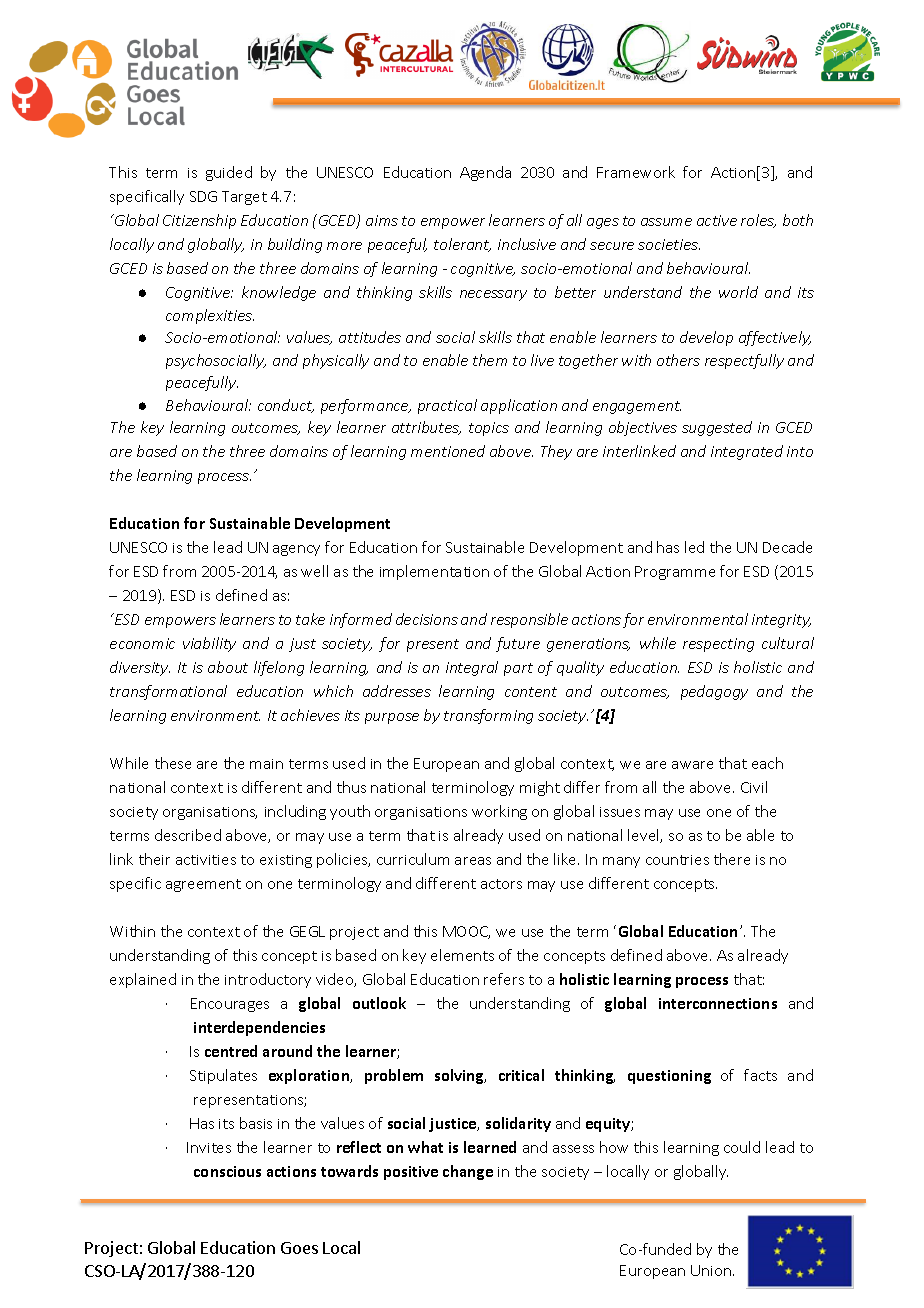  What do you see at coordinates (501, 884) in the image?
I see `actors` at bounding box center [501, 884].
